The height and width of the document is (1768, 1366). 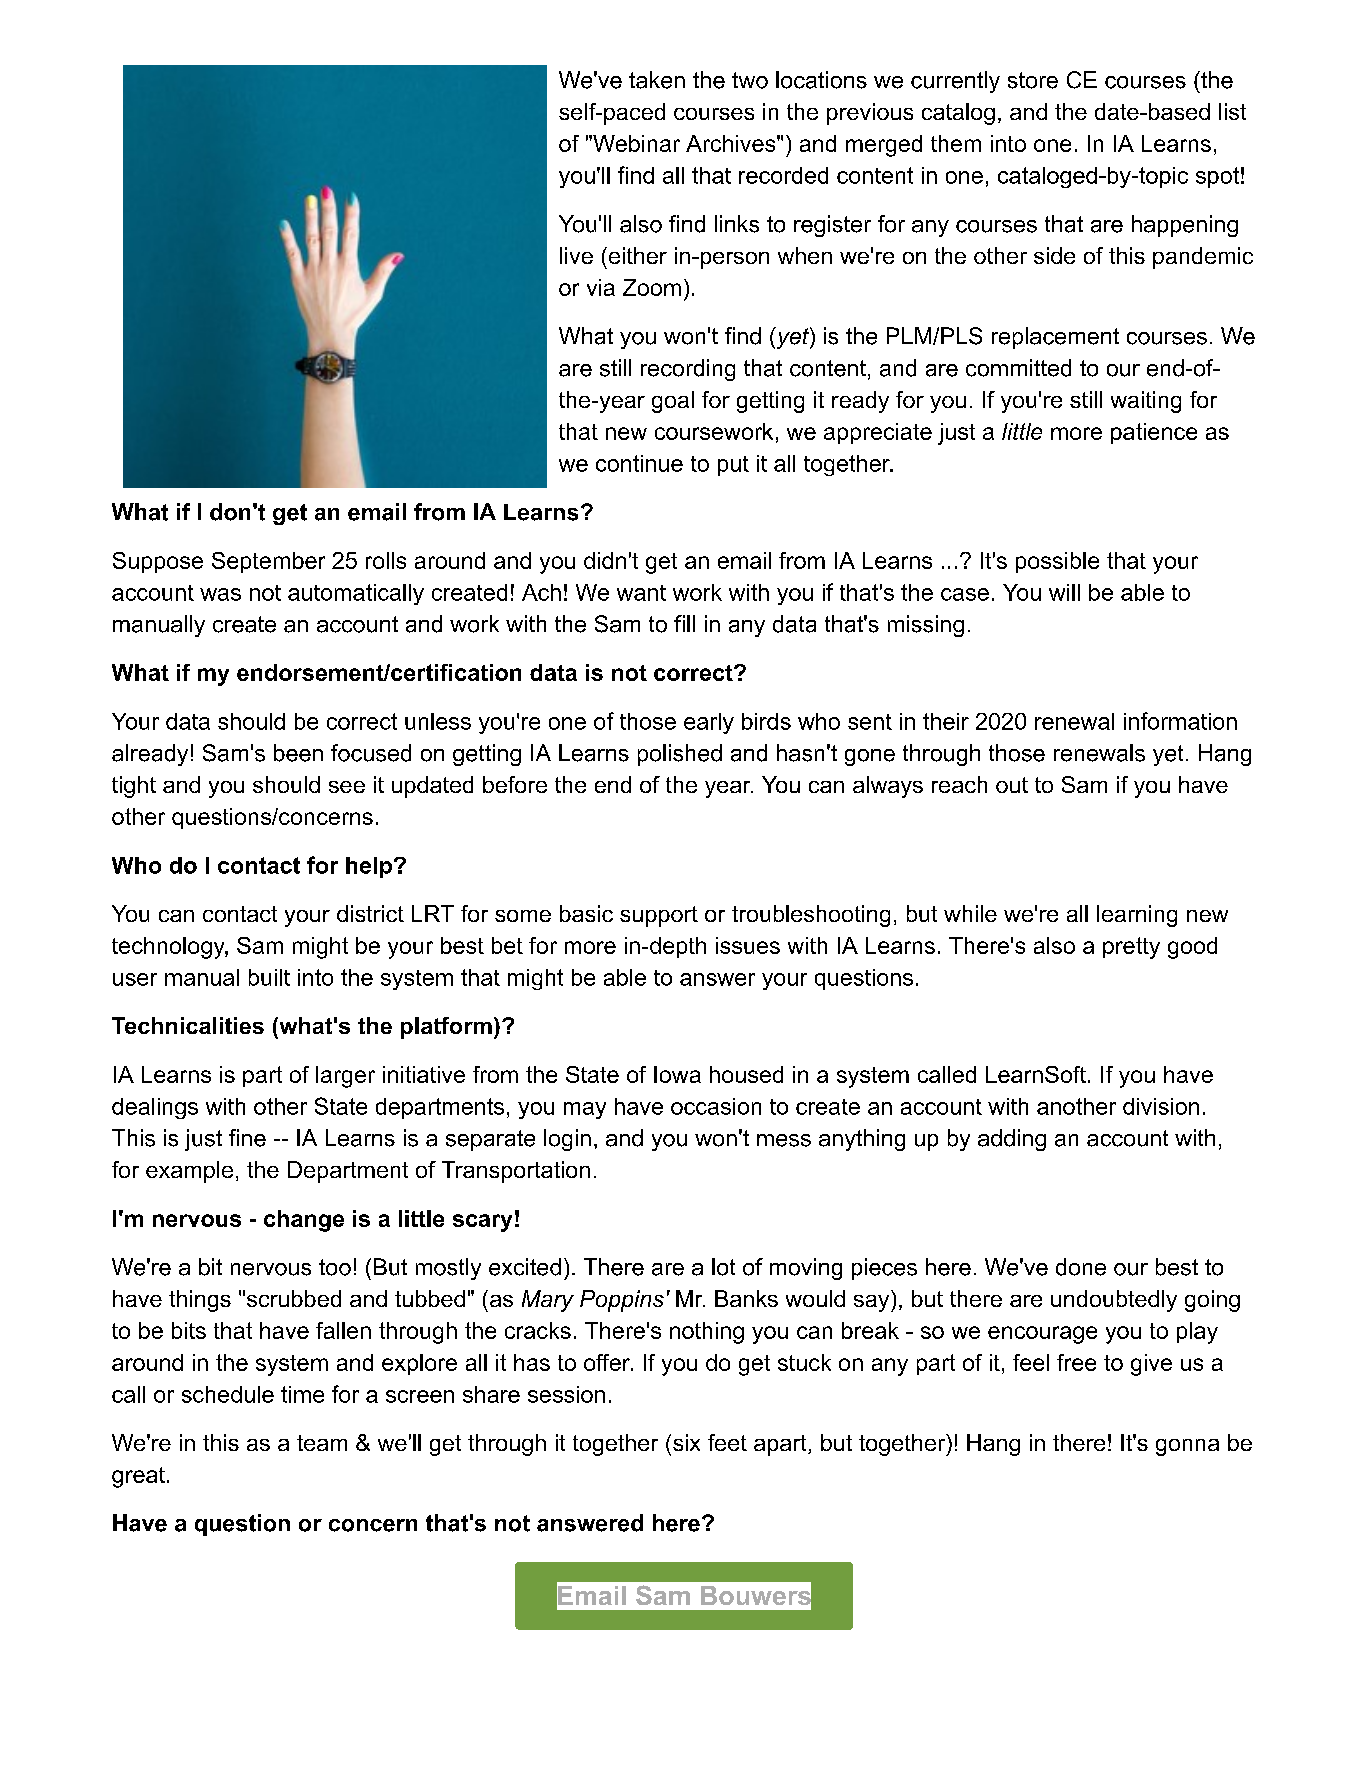 I want to click on want, so click(x=641, y=593).
